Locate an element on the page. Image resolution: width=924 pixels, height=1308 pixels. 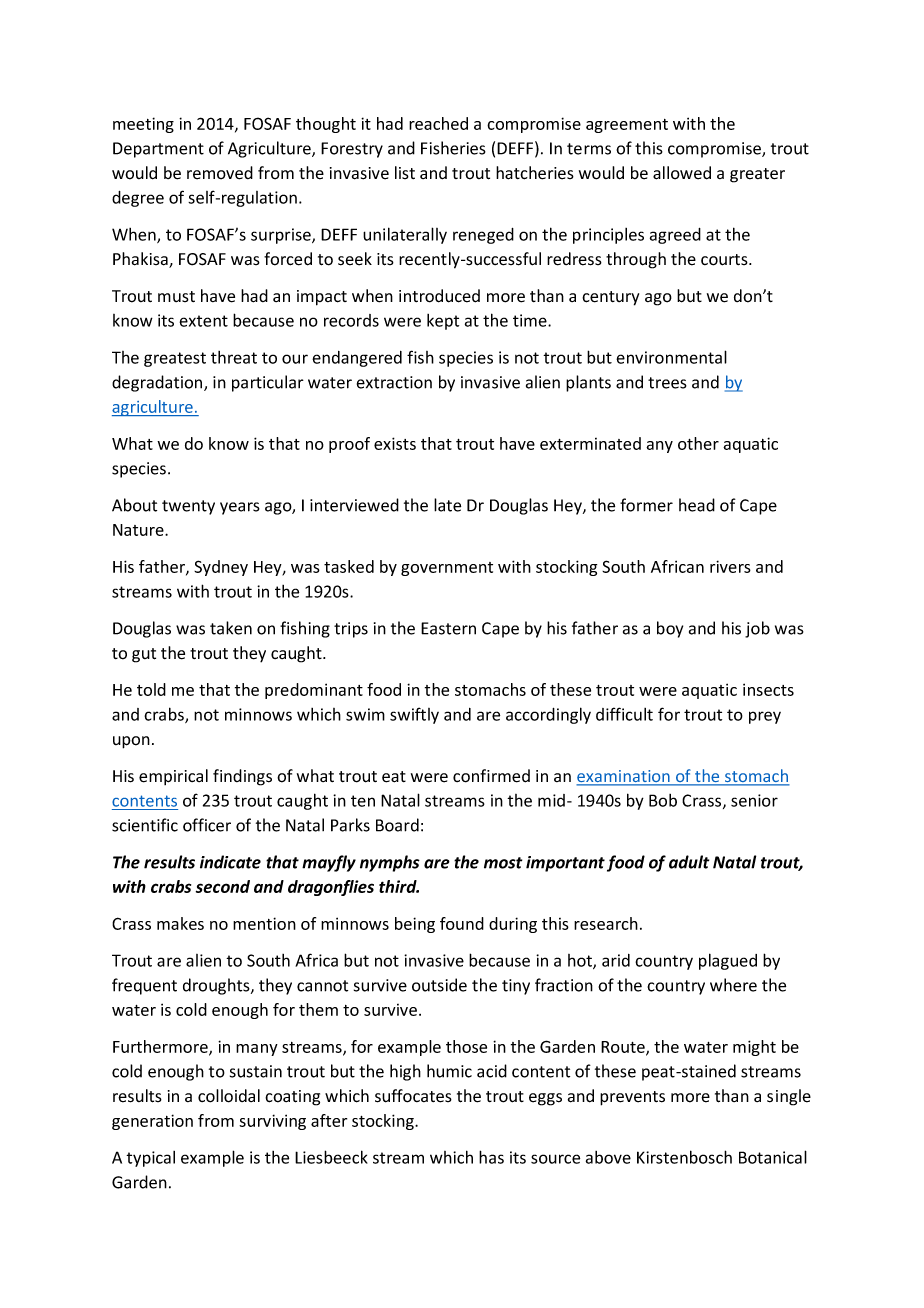
removed is located at coordinates (220, 173).
